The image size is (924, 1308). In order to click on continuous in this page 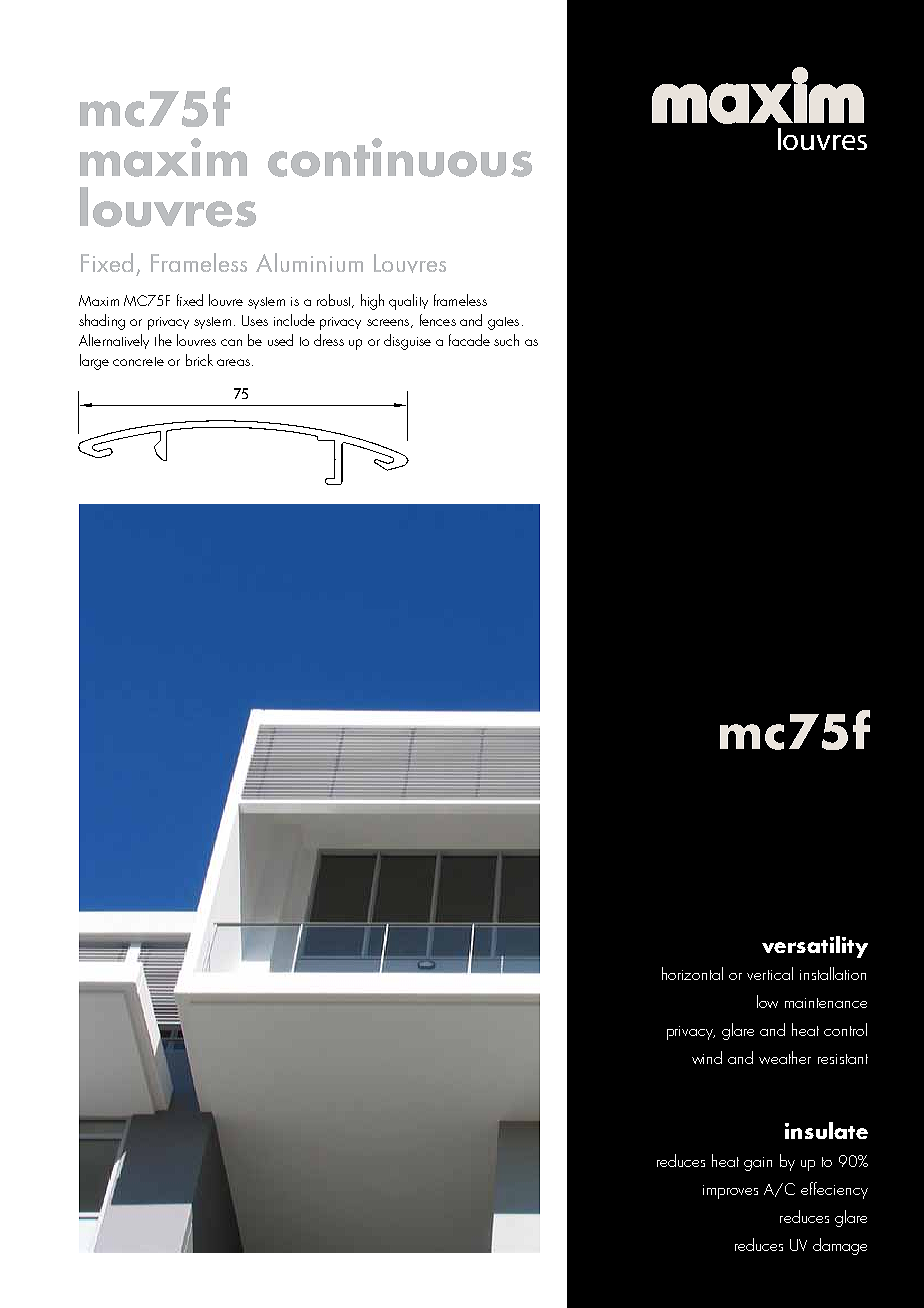, I will do `click(400, 157)`.
